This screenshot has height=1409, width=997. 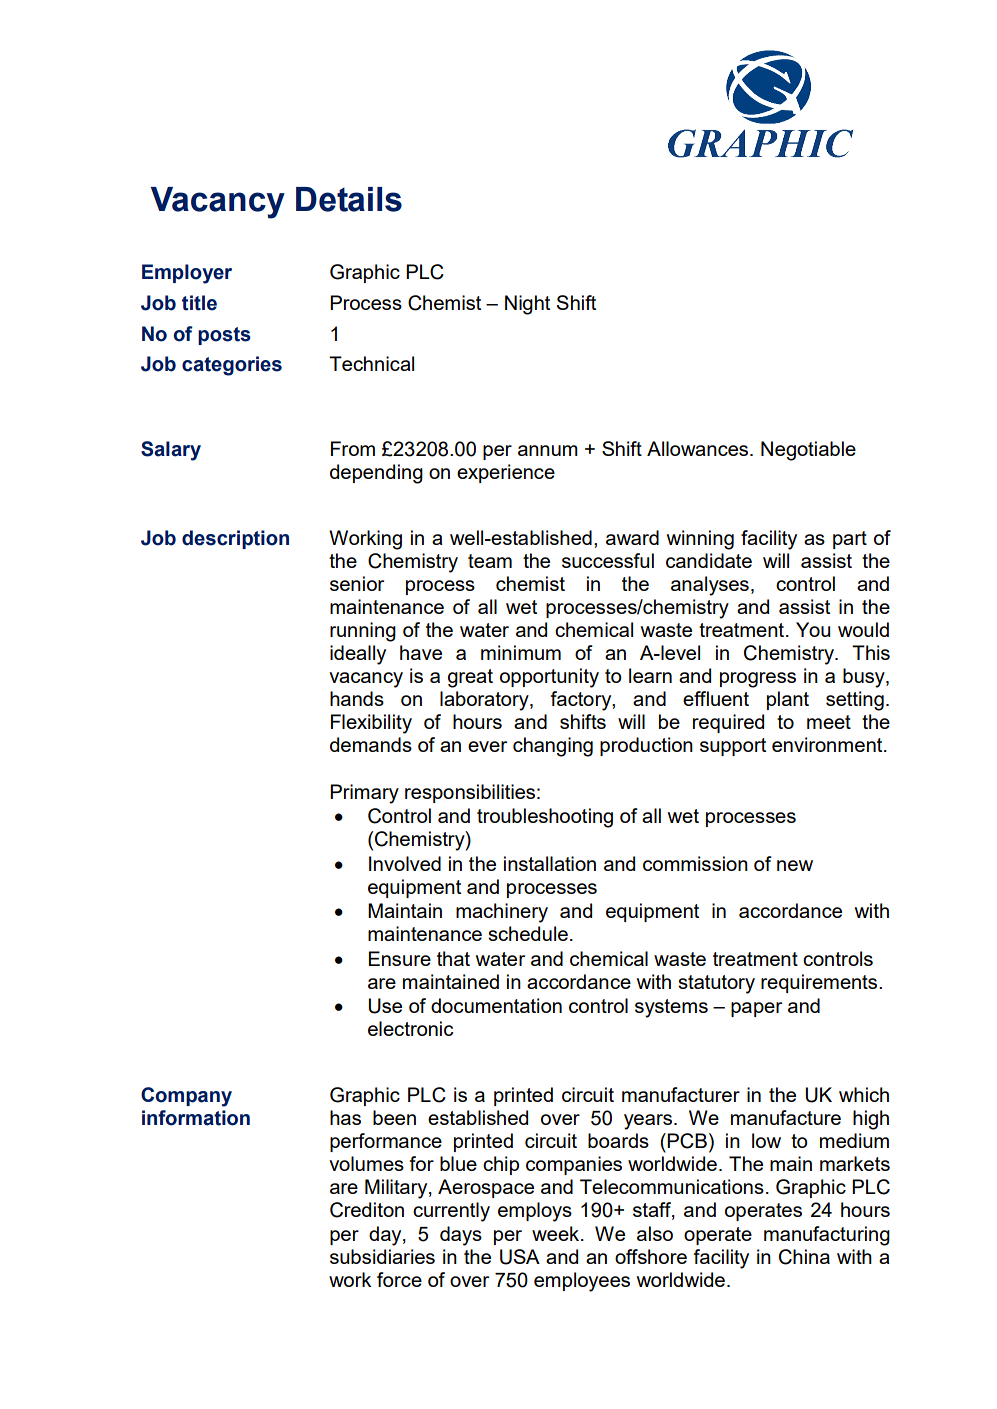 What do you see at coordinates (795, 865) in the screenshot?
I see `new` at bounding box center [795, 865].
